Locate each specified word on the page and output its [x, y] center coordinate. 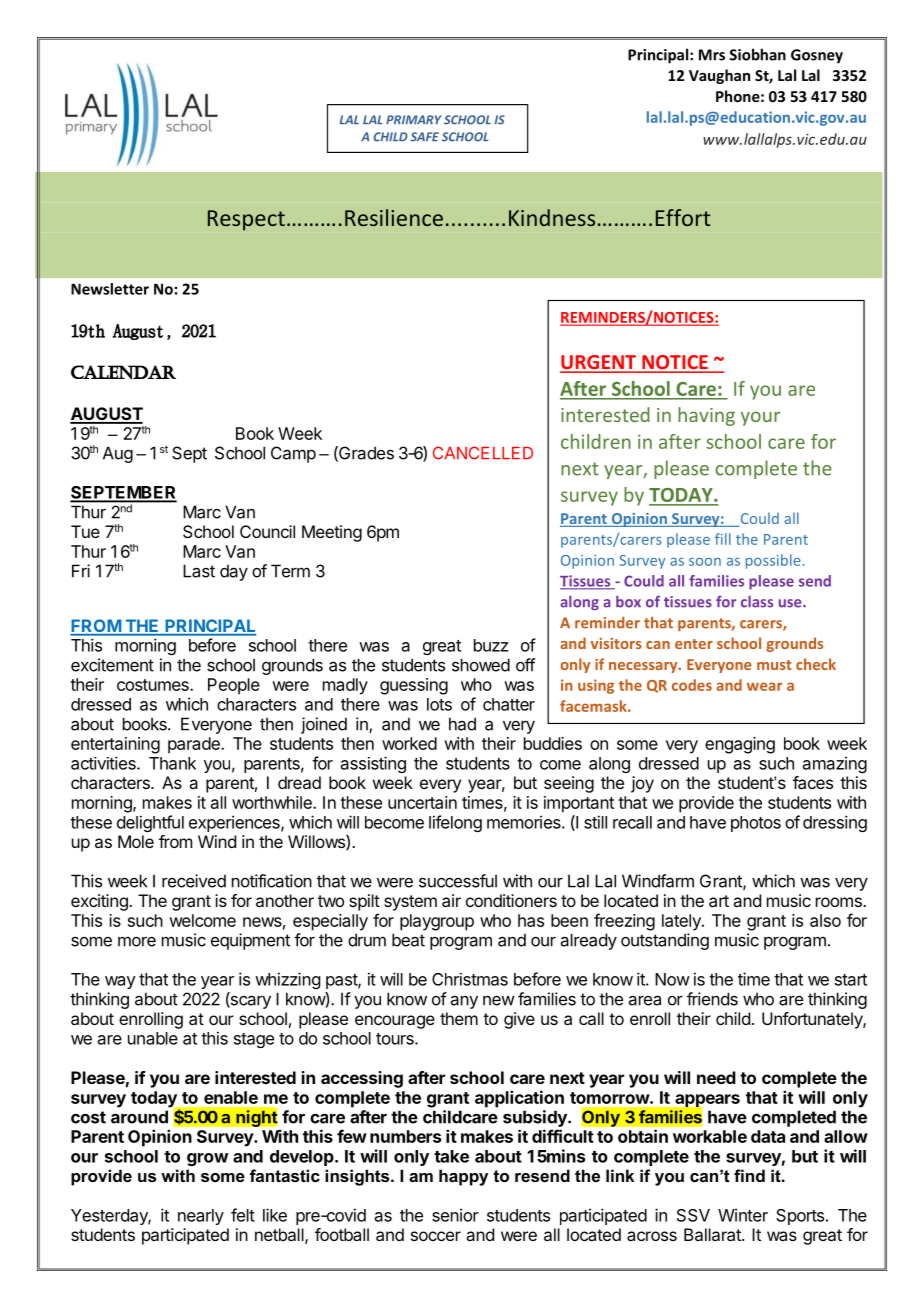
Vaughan [719, 76]
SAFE [424, 137]
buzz [491, 645]
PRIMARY [414, 119]
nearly [201, 1217]
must [774, 665]
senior [455, 1215]
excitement [112, 665]
